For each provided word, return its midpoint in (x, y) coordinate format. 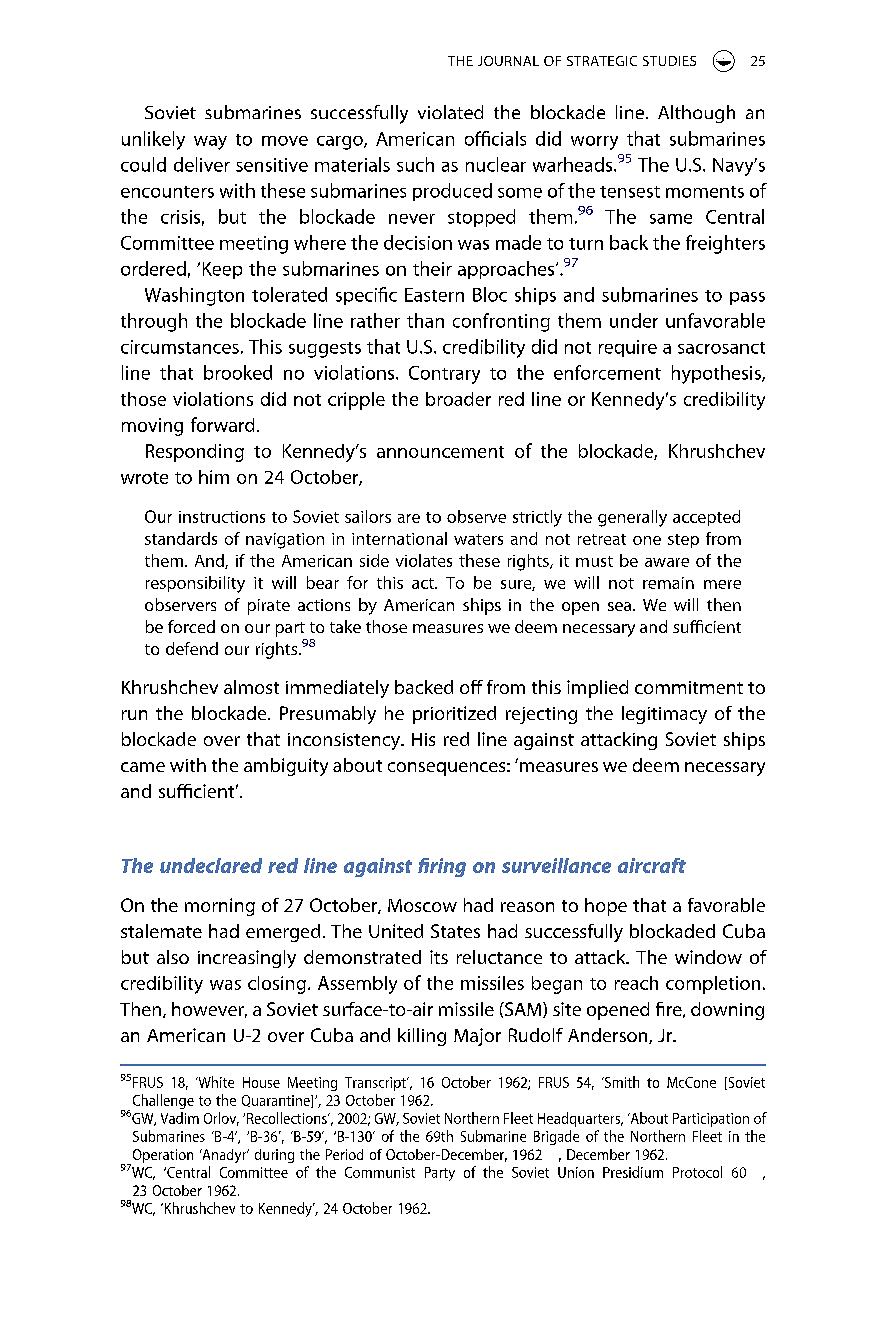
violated (450, 112)
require (628, 348)
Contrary (444, 375)
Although (696, 114)
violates (424, 560)
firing (442, 867)
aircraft (652, 865)
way (210, 143)
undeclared (211, 865)
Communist (380, 1172)
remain (668, 583)
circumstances (180, 347)
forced (191, 626)
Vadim (180, 1118)
